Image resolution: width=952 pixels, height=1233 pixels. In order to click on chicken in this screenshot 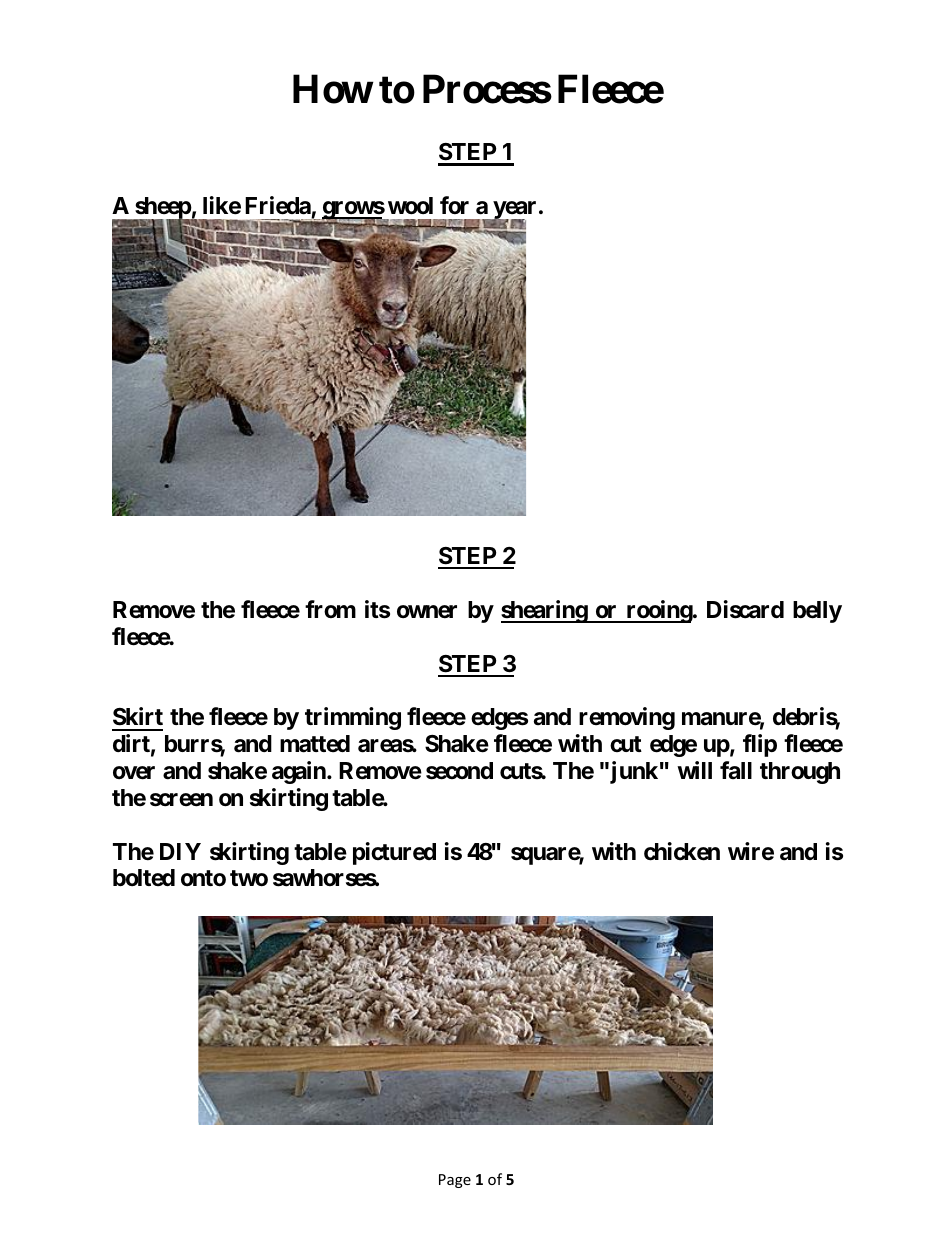, I will do `click(682, 851)`.
